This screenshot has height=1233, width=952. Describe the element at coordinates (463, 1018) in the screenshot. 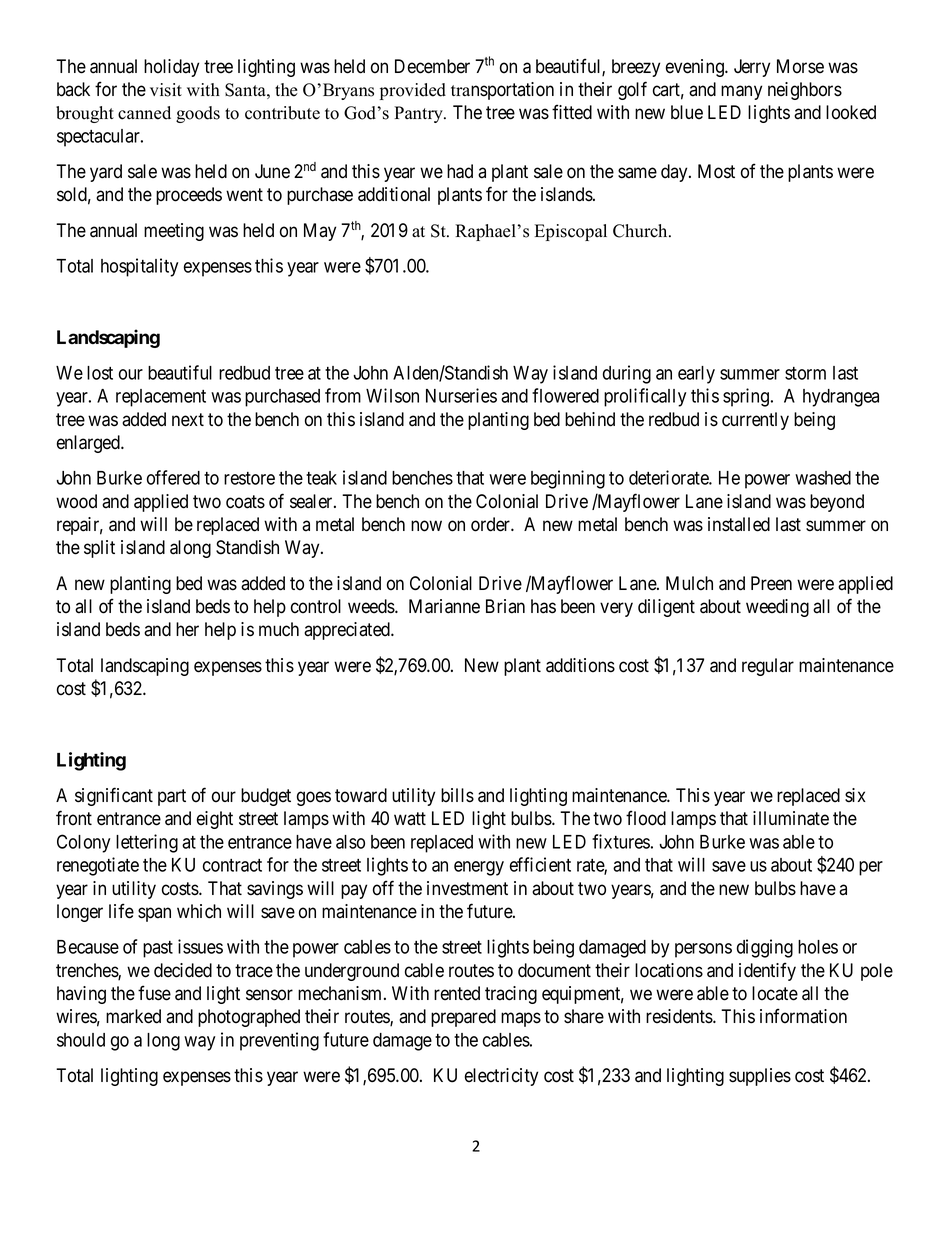

I see `prepared` at that location.
